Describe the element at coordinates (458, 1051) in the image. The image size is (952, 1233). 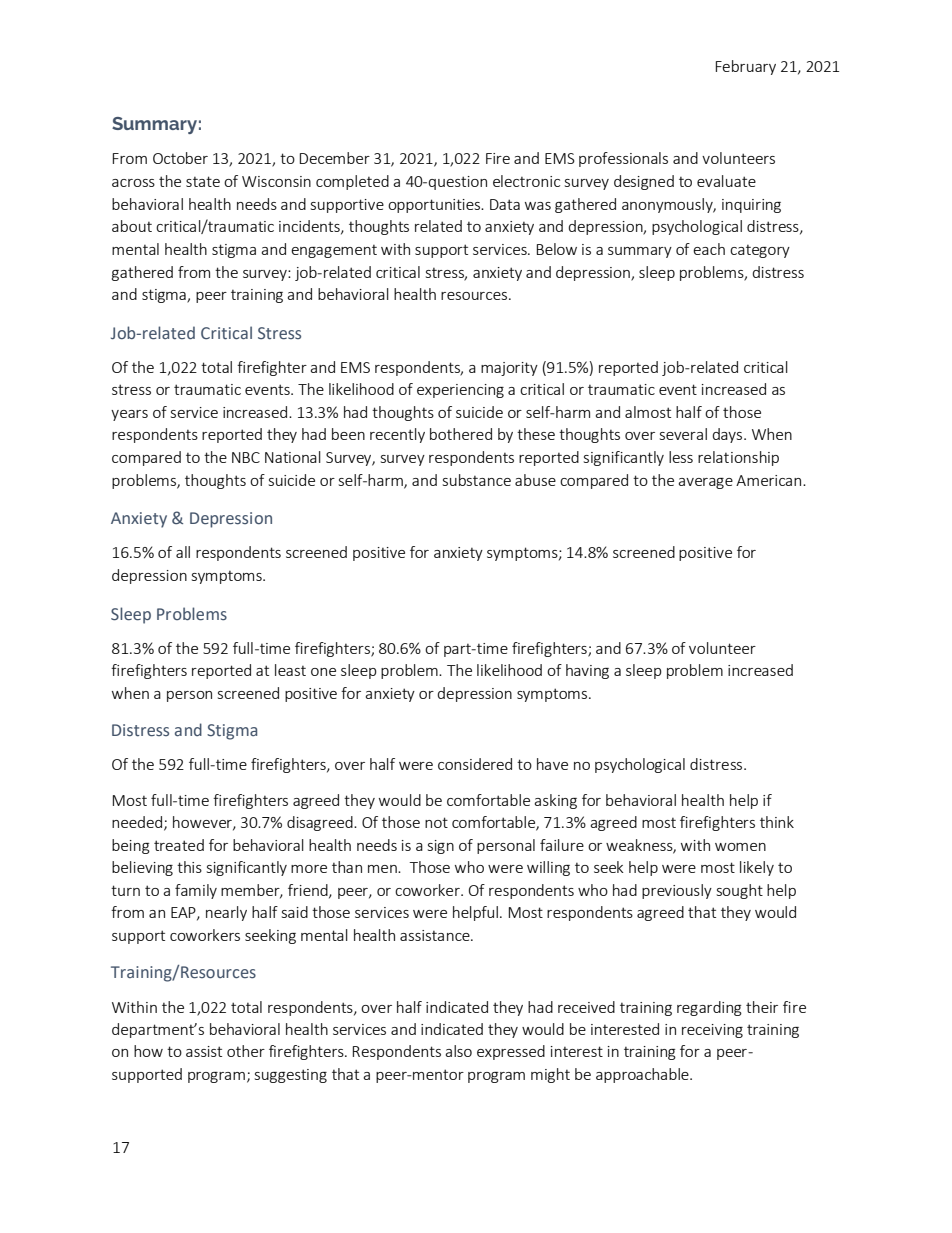
I see `also` at that location.
